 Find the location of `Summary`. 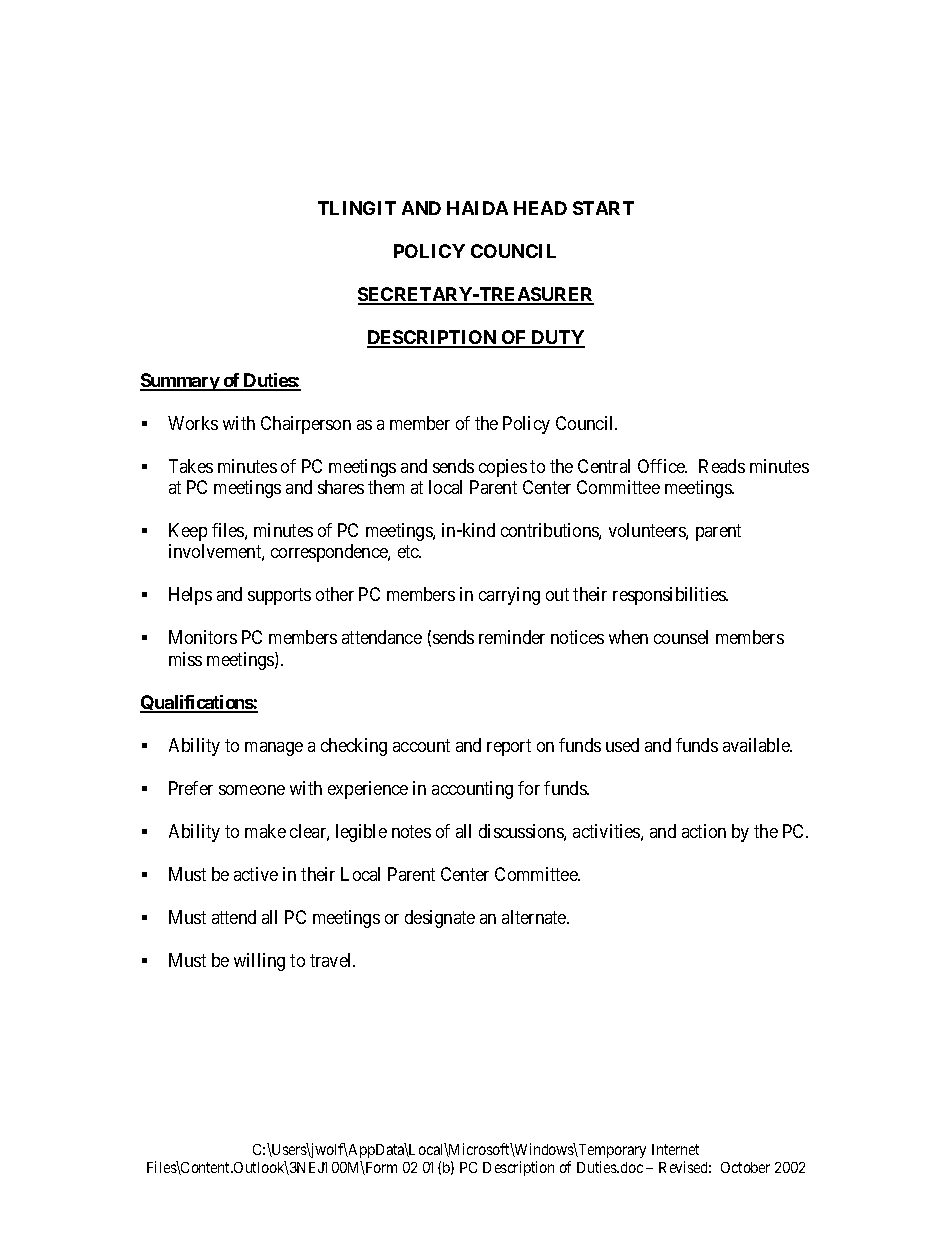

Summary is located at coordinates (180, 382).
